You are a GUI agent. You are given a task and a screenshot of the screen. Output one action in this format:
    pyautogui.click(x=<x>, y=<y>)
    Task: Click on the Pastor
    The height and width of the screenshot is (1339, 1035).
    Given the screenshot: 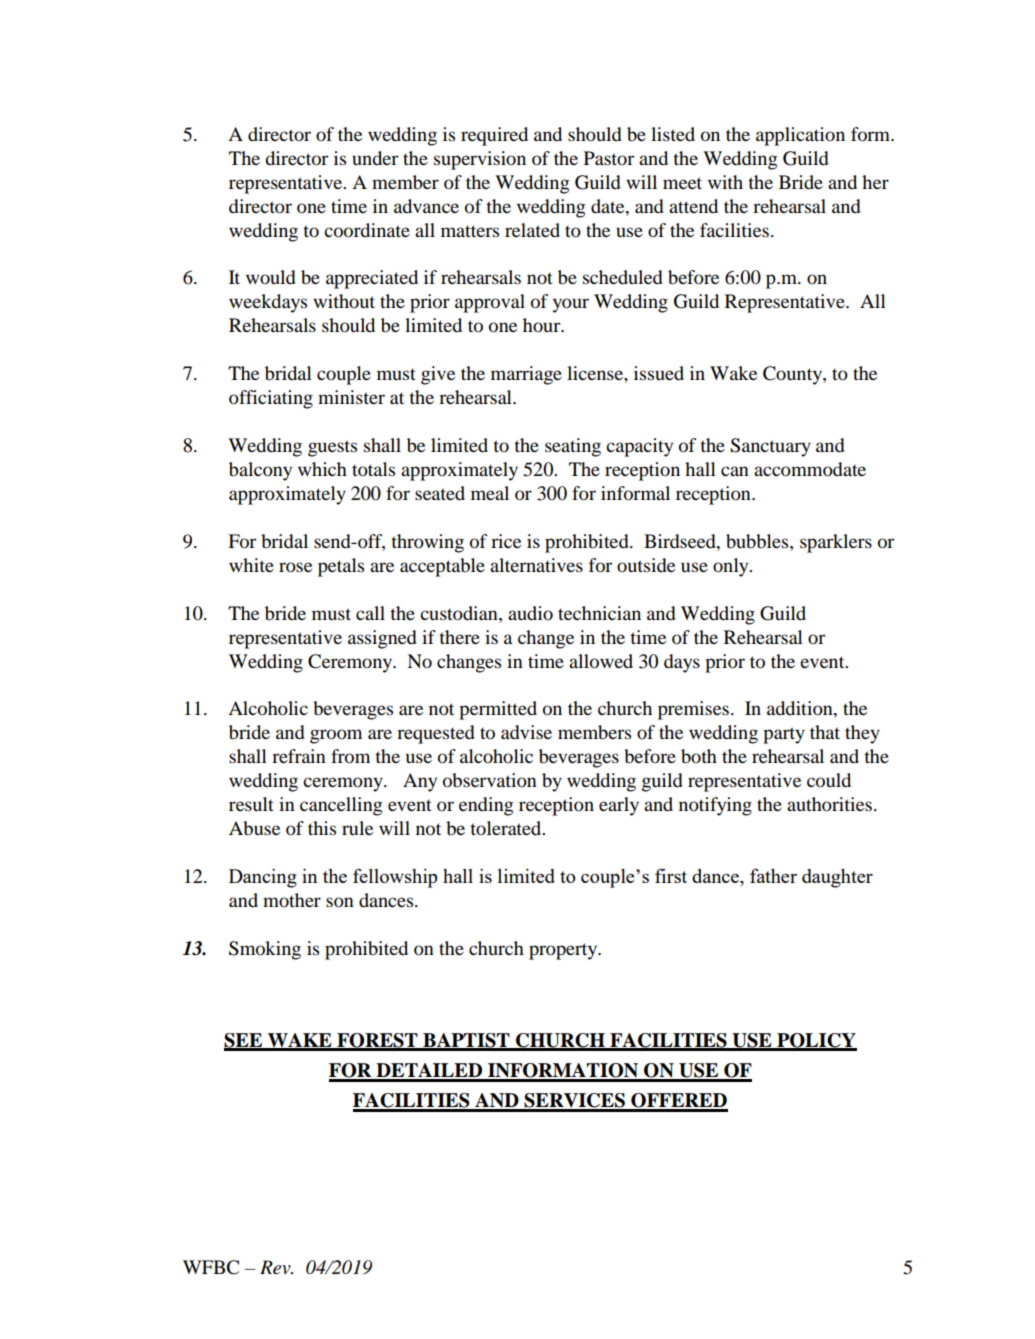 What is the action you would take?
    pyautogui.click(x=609, y=158)
